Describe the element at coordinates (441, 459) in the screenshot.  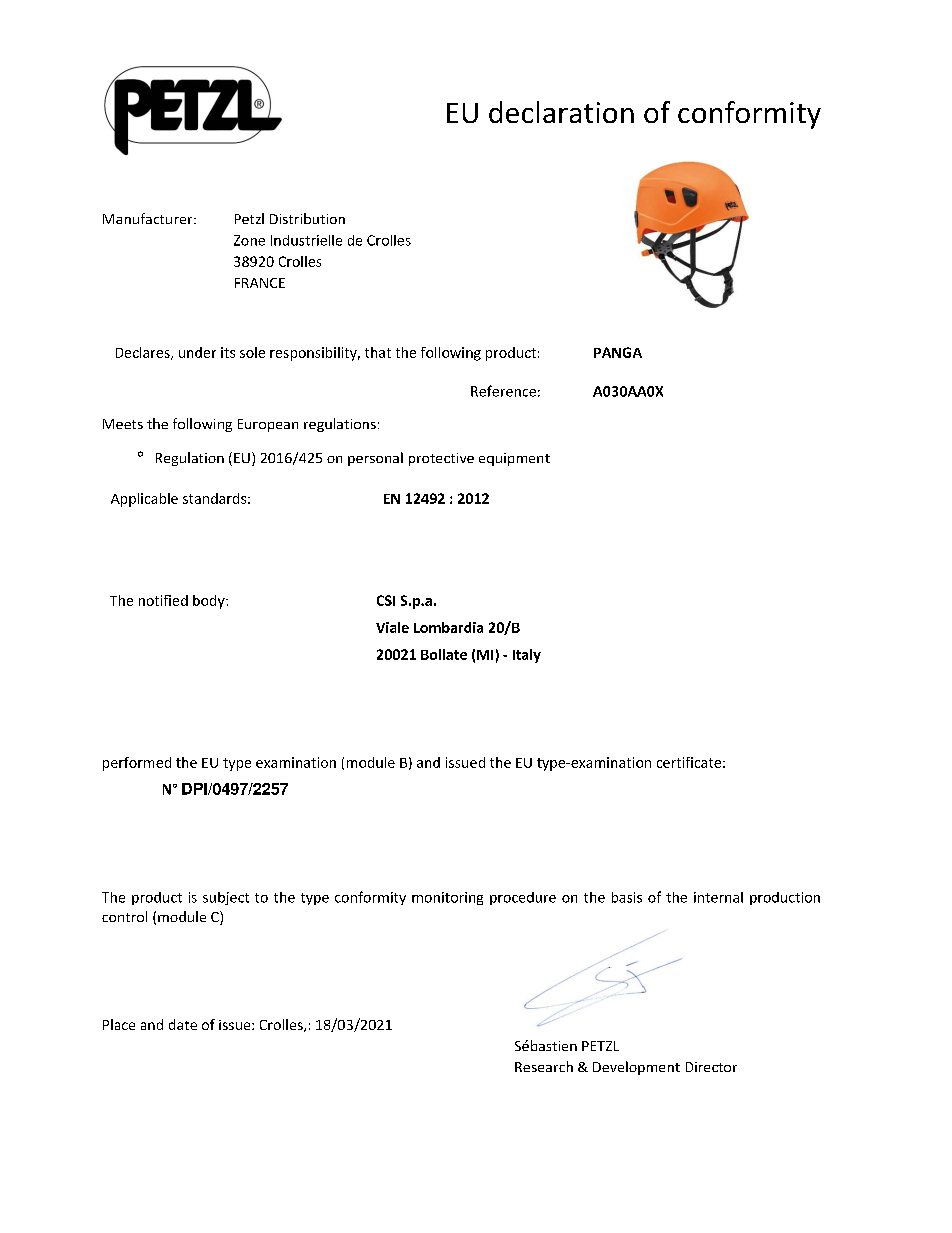
I see `protective` at that location.
